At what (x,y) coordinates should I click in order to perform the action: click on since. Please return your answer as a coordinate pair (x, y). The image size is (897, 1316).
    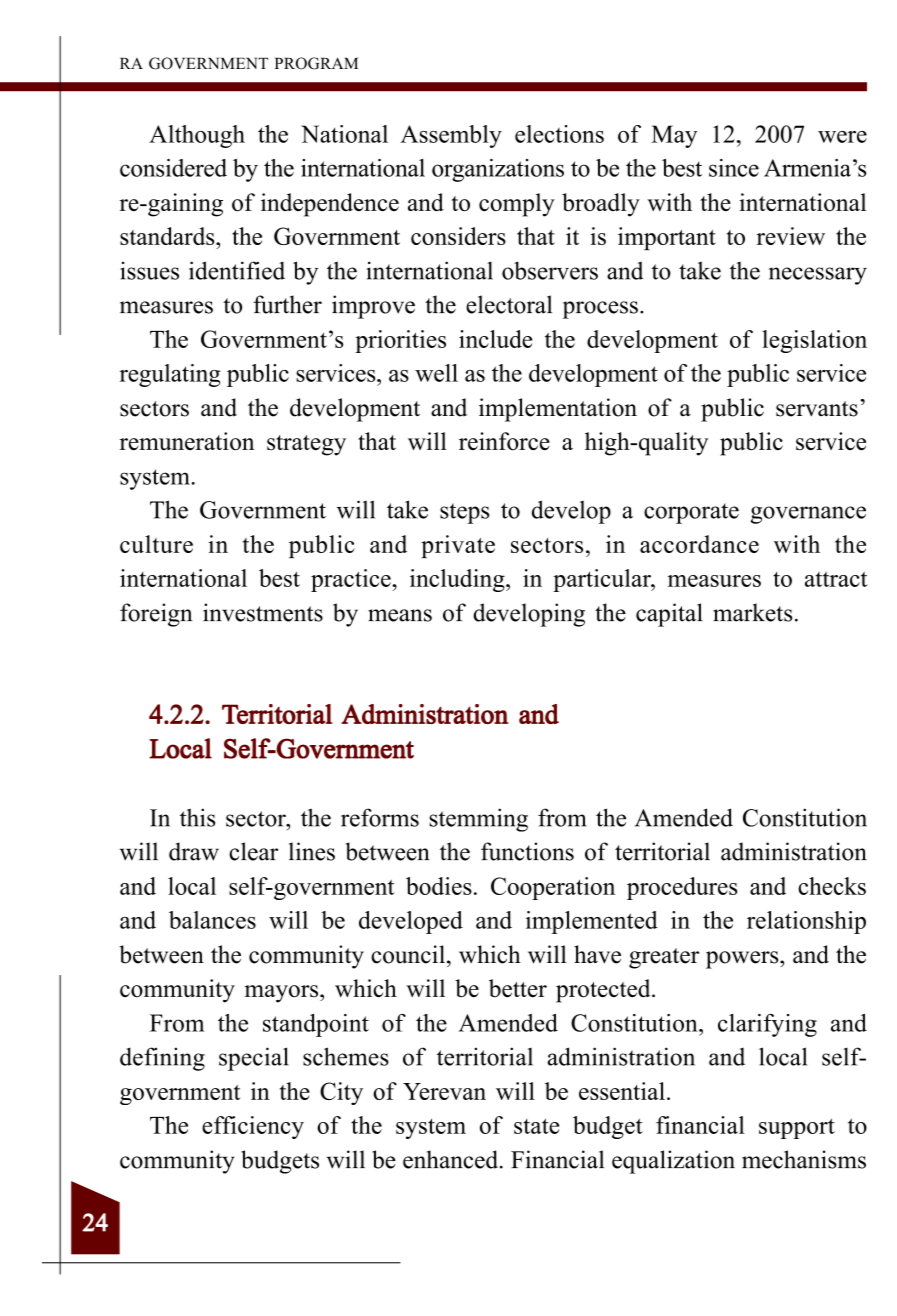
    Looking at the image, I should click on (734, 168).
